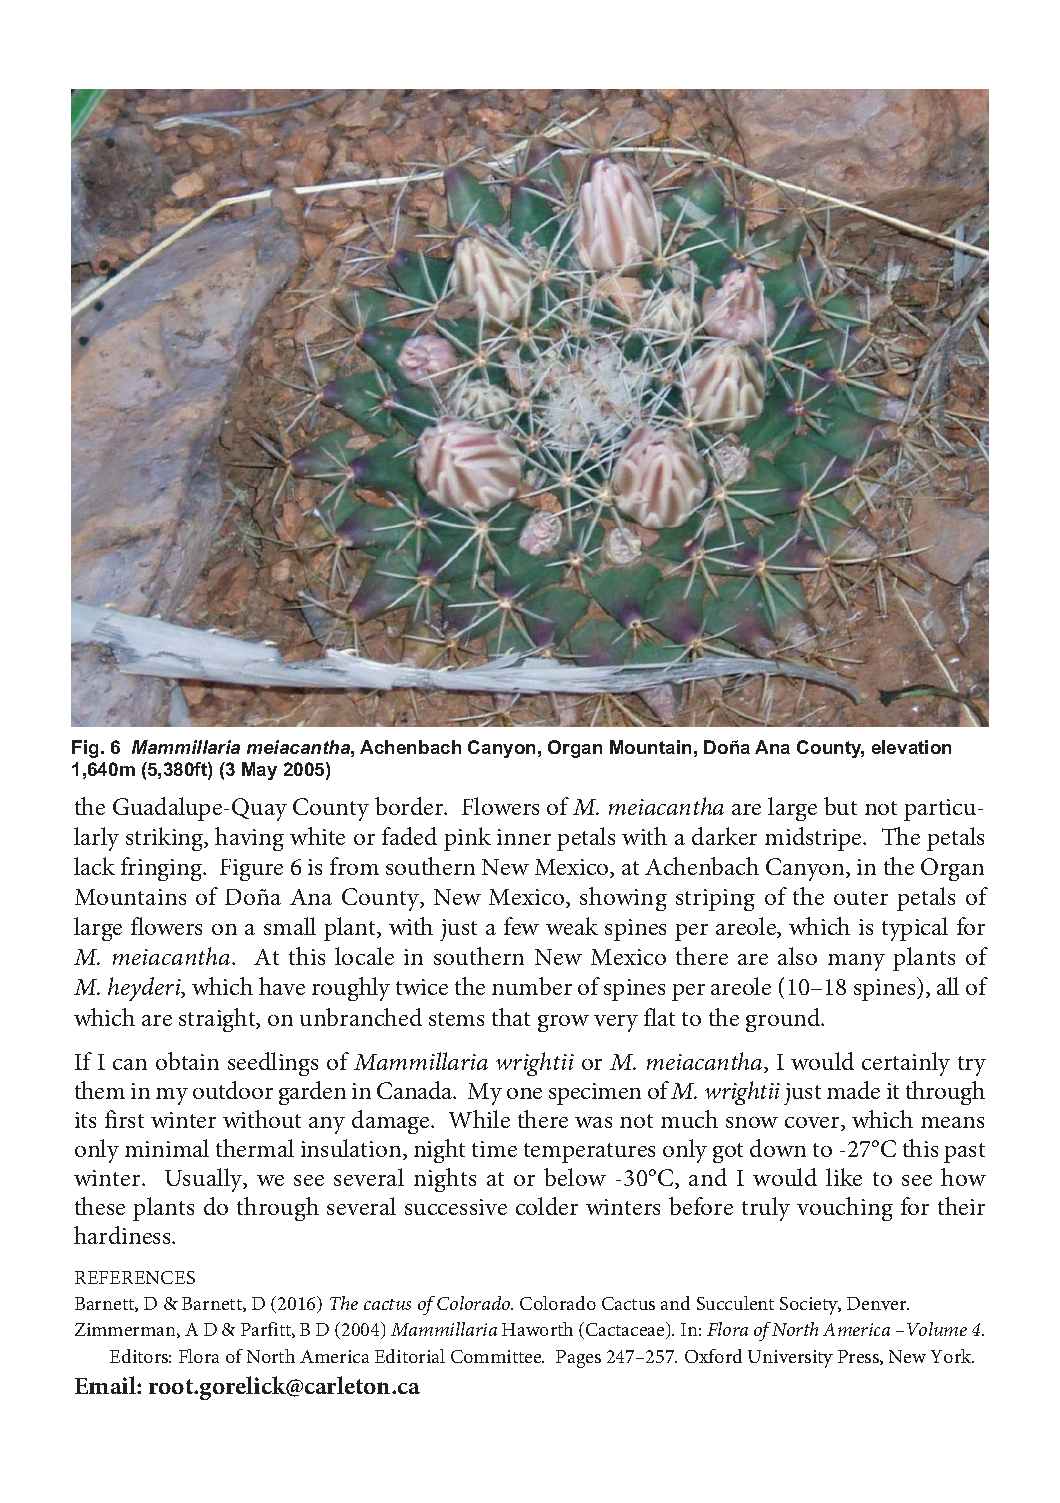 The width and height of the document is (1060, 1503). I want to click on number, so click(532, 986).
